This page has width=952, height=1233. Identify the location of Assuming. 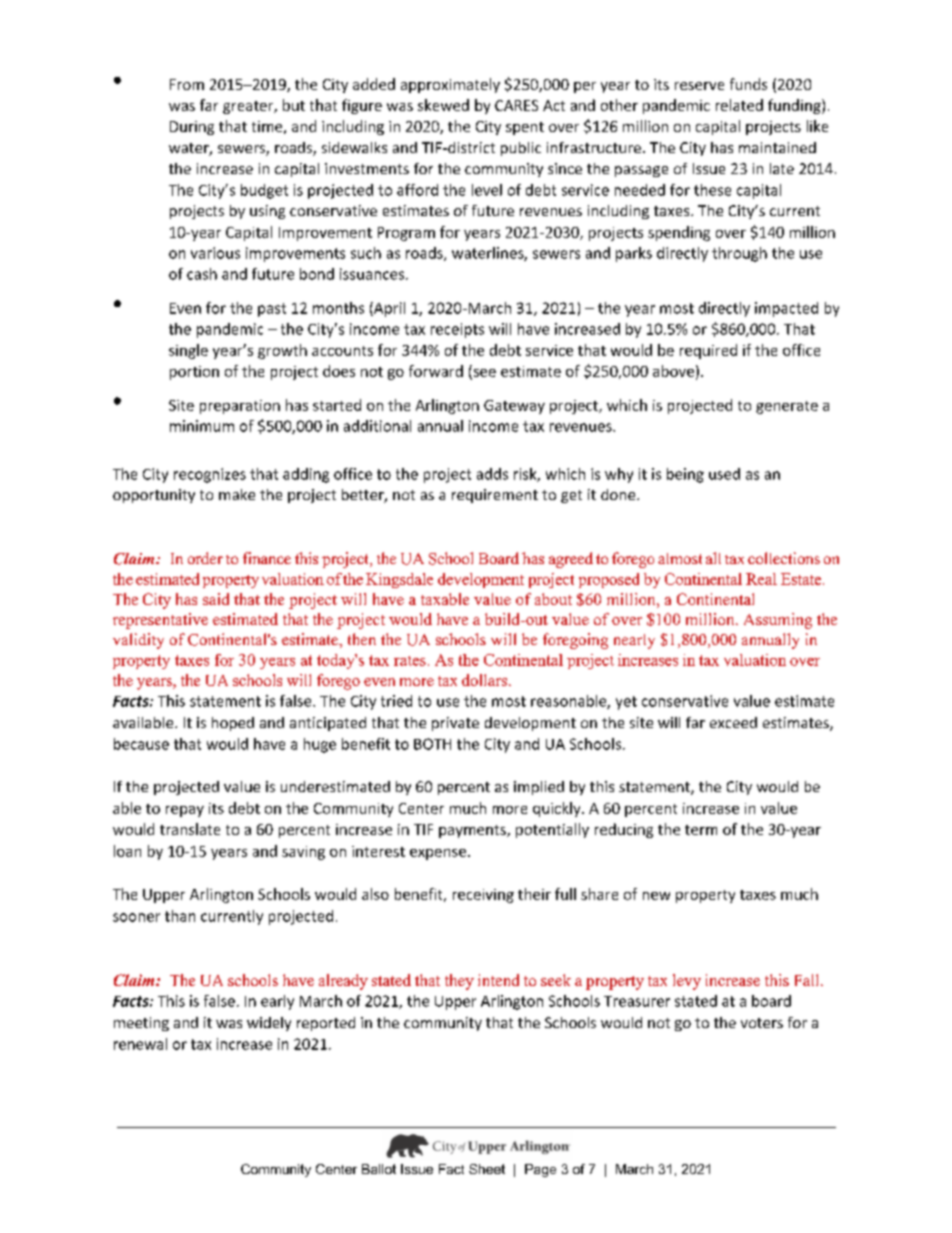
(778, 621).
